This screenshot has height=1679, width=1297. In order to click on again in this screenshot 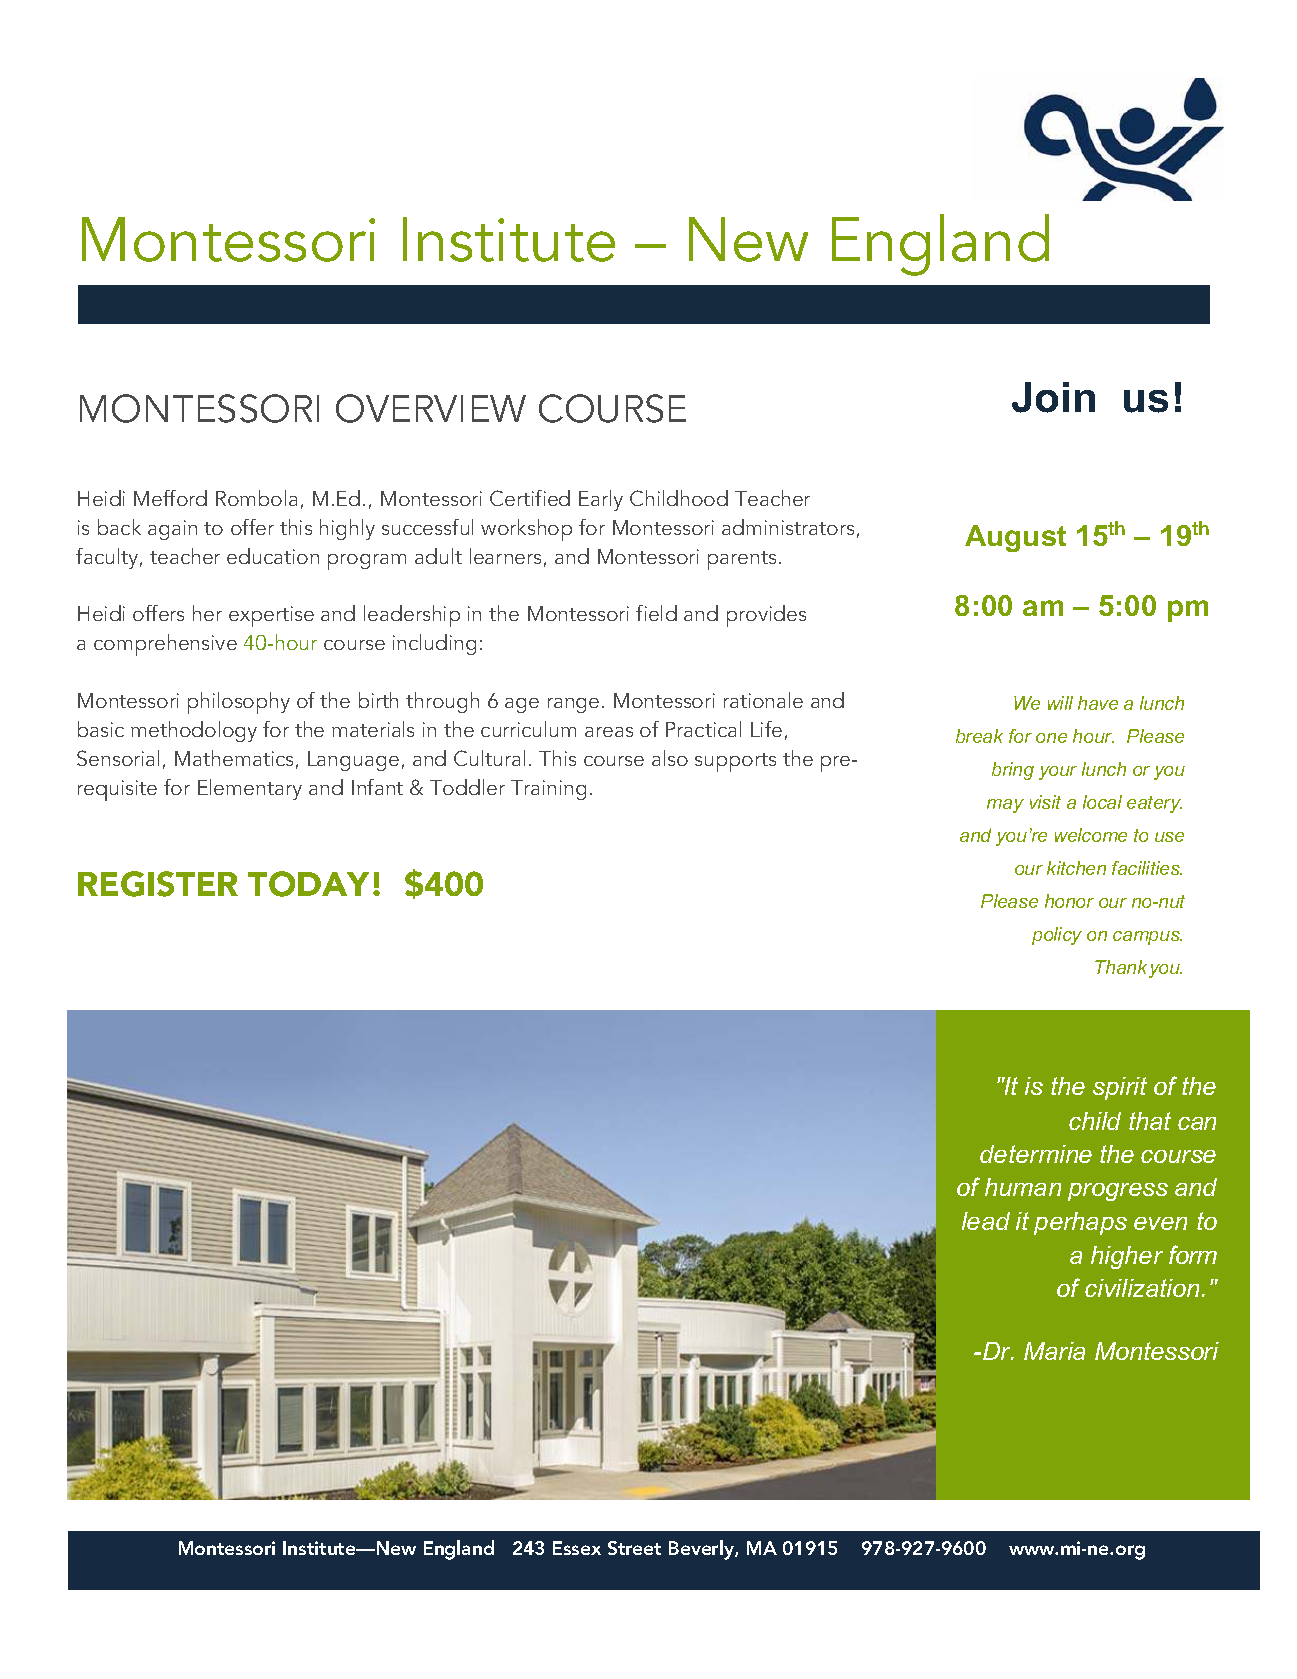, I will do `click(172, 530)`.
